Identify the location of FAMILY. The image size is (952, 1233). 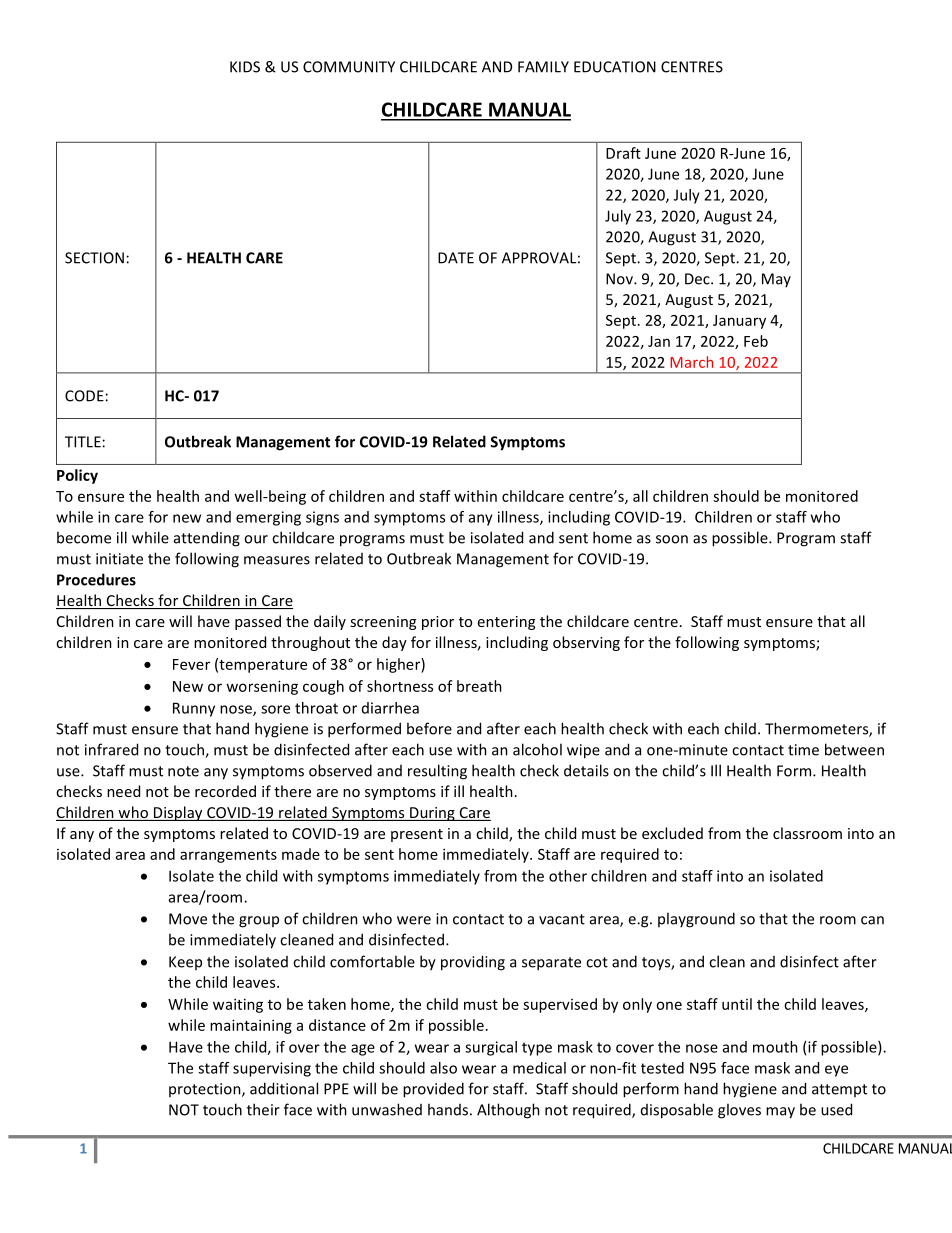
(543, 67).
